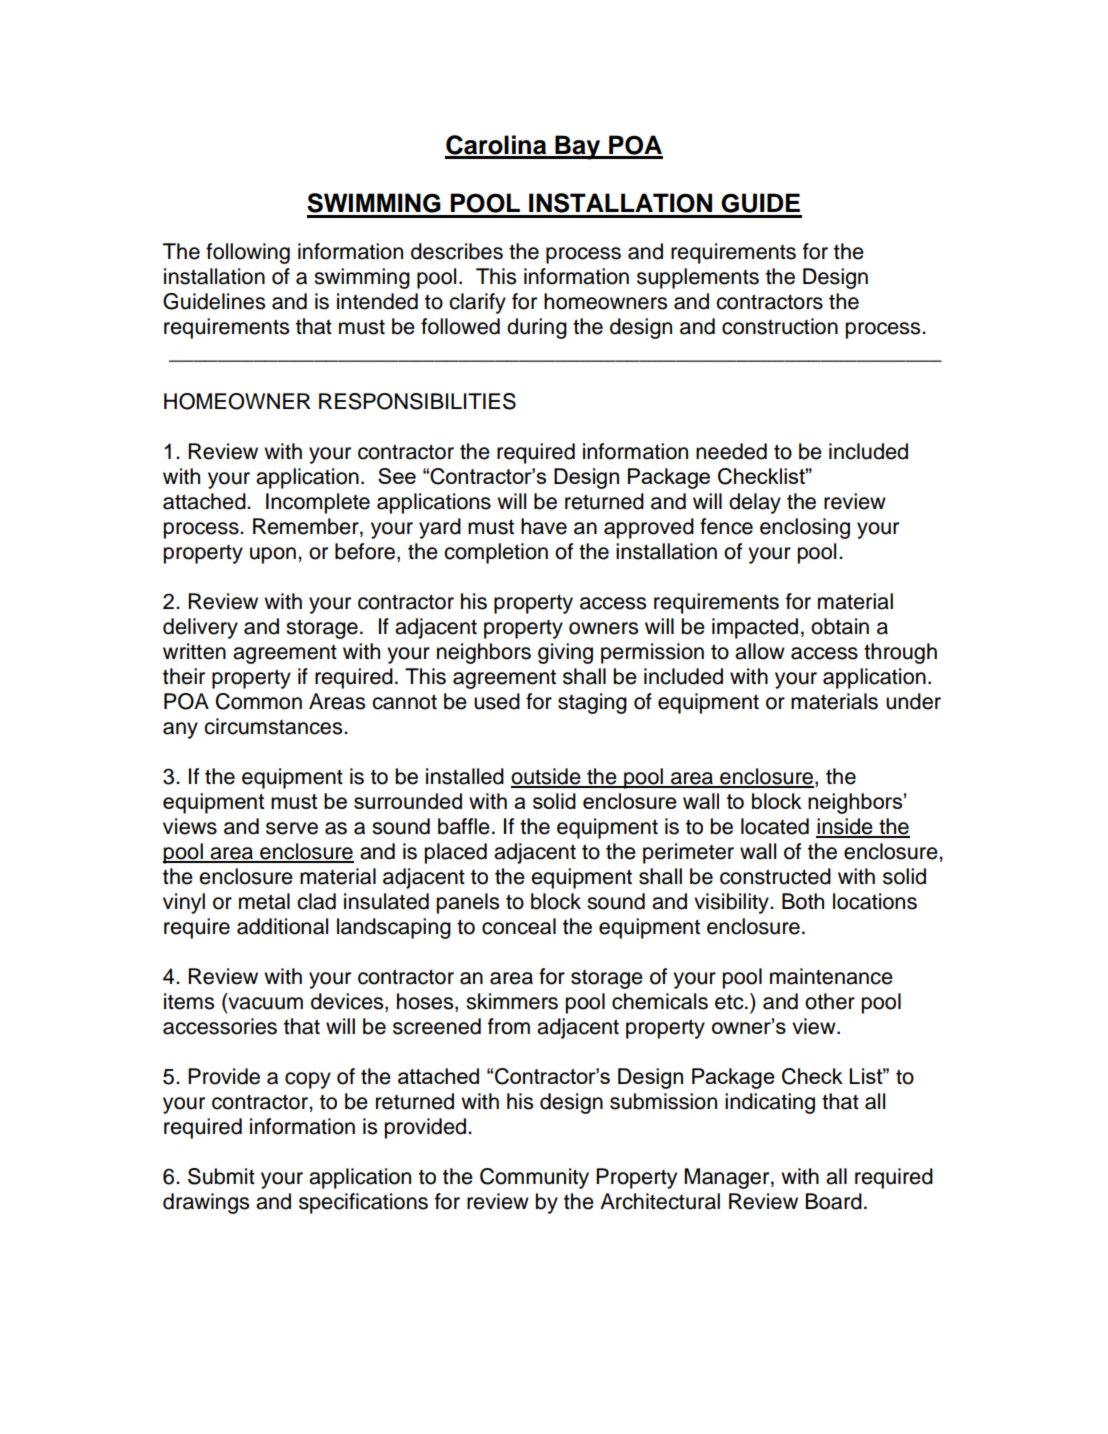 Image resolution: width=1108 pixels, height=1434 pixels. I want to click on Board, so click(834, 1201).
